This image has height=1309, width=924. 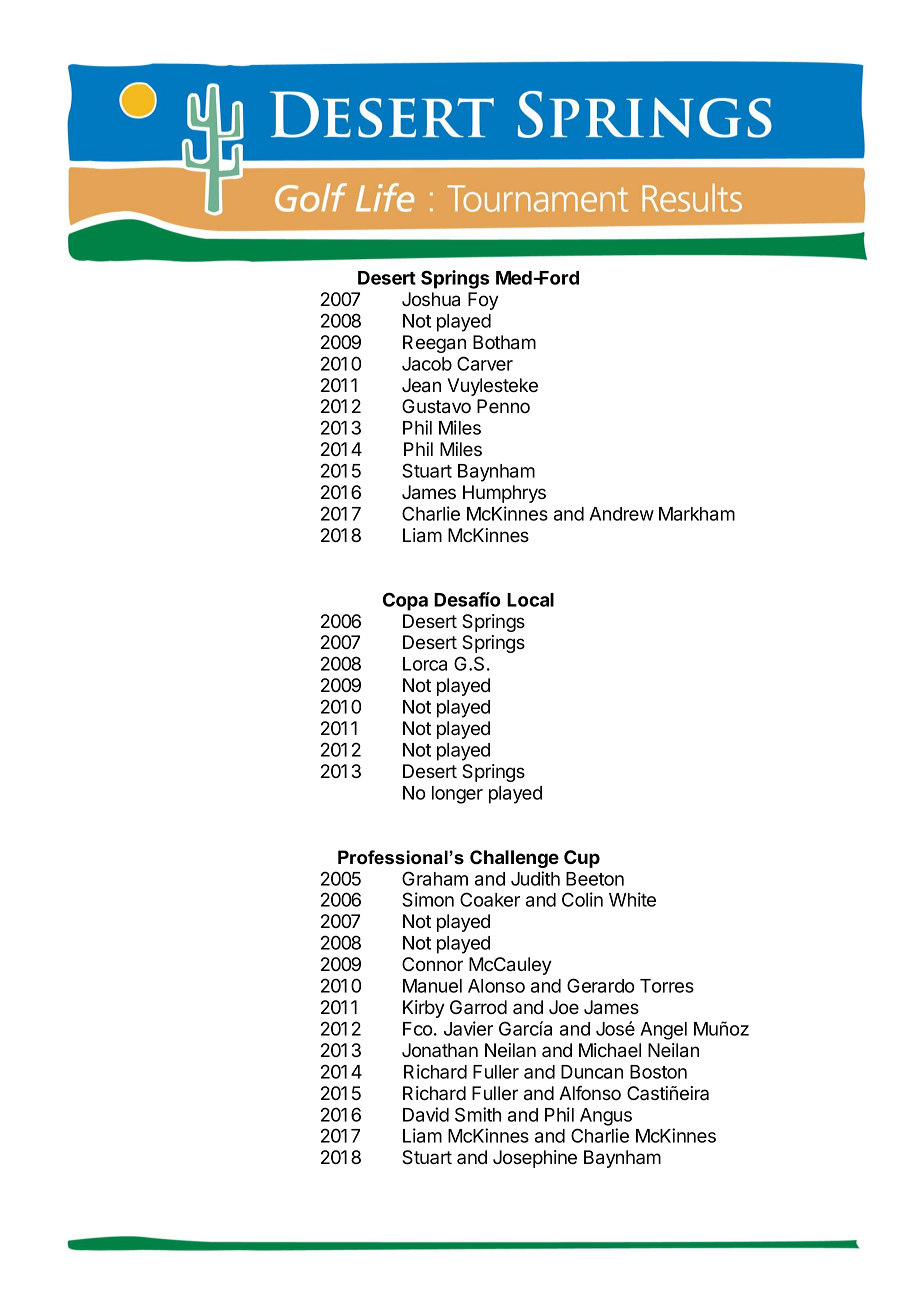 What do you see at coordinates (431, 299) in the image?
I see `Joshua` at bounding box center [431, 299].
